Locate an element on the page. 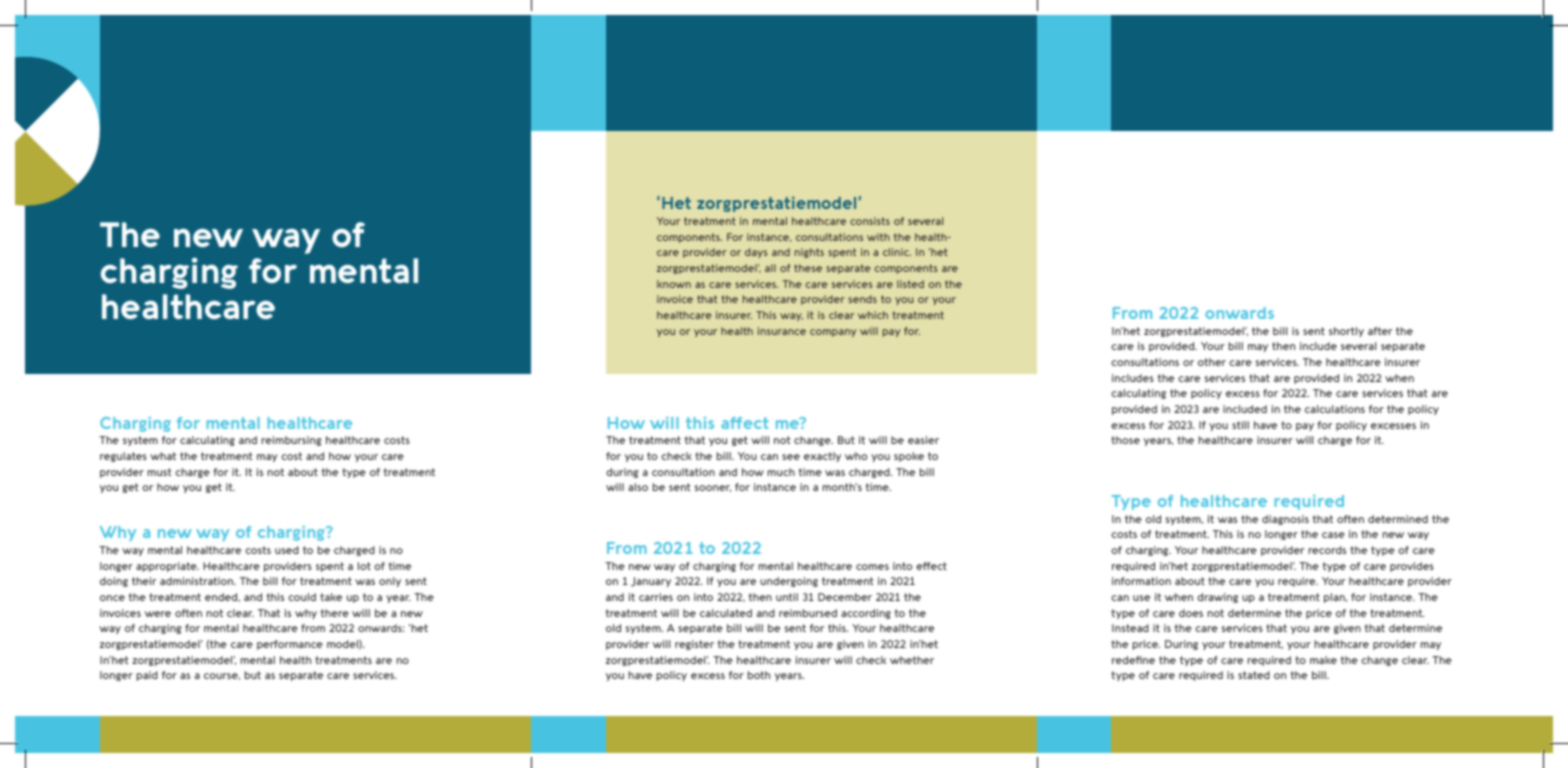  make is located at coordinates (1323, 660).
